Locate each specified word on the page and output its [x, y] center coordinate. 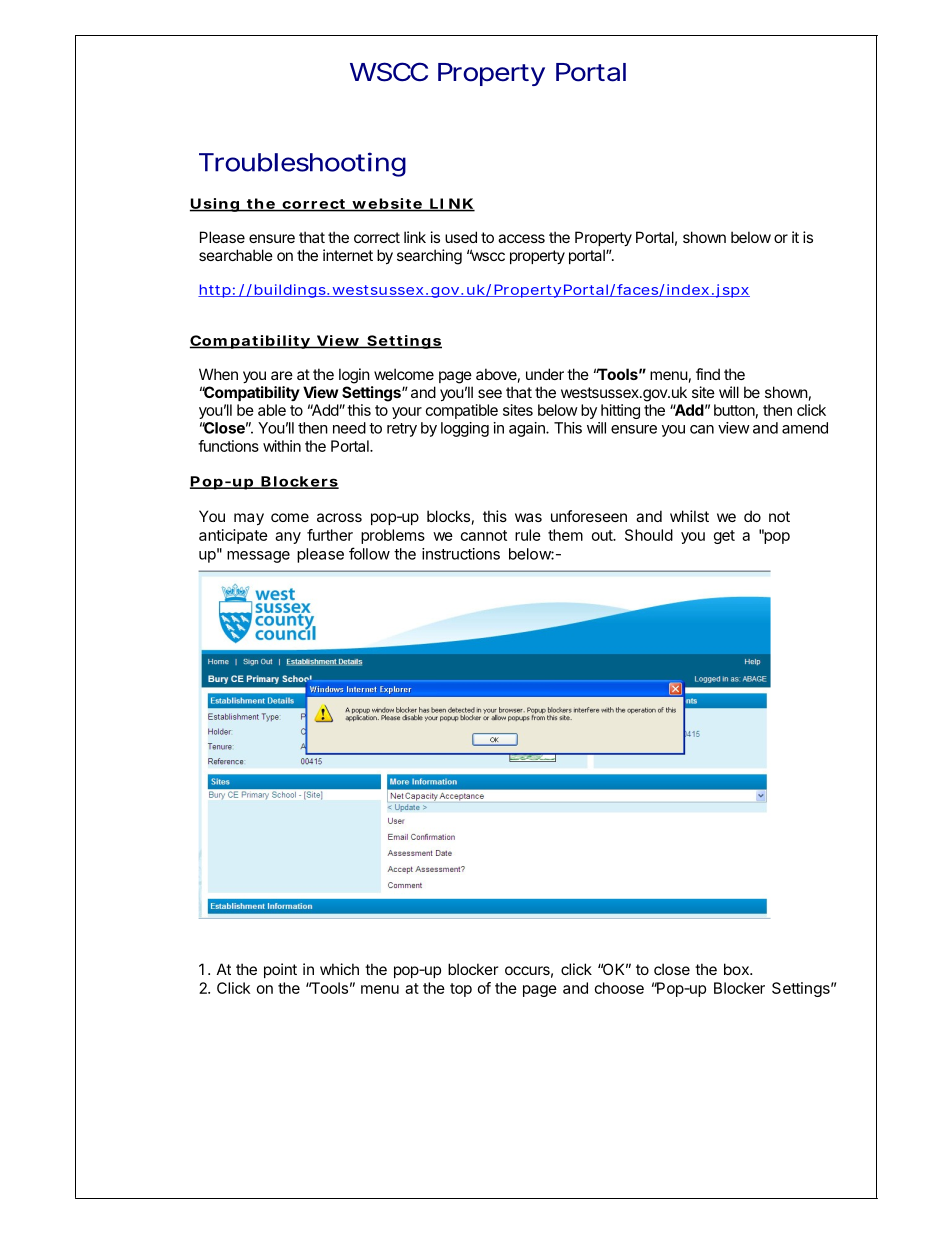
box [737, 969]
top [461, 990]
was [528, 517]
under [545, 374]
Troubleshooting [302, 164]
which [339, 969]
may [249, 519]
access [521, 238]
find [708, 374]
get [724, 537]
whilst [689, 516]
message [258, 557]
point [280, 970]
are [282, 375]
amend [805, 428]
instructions [461, 554]
